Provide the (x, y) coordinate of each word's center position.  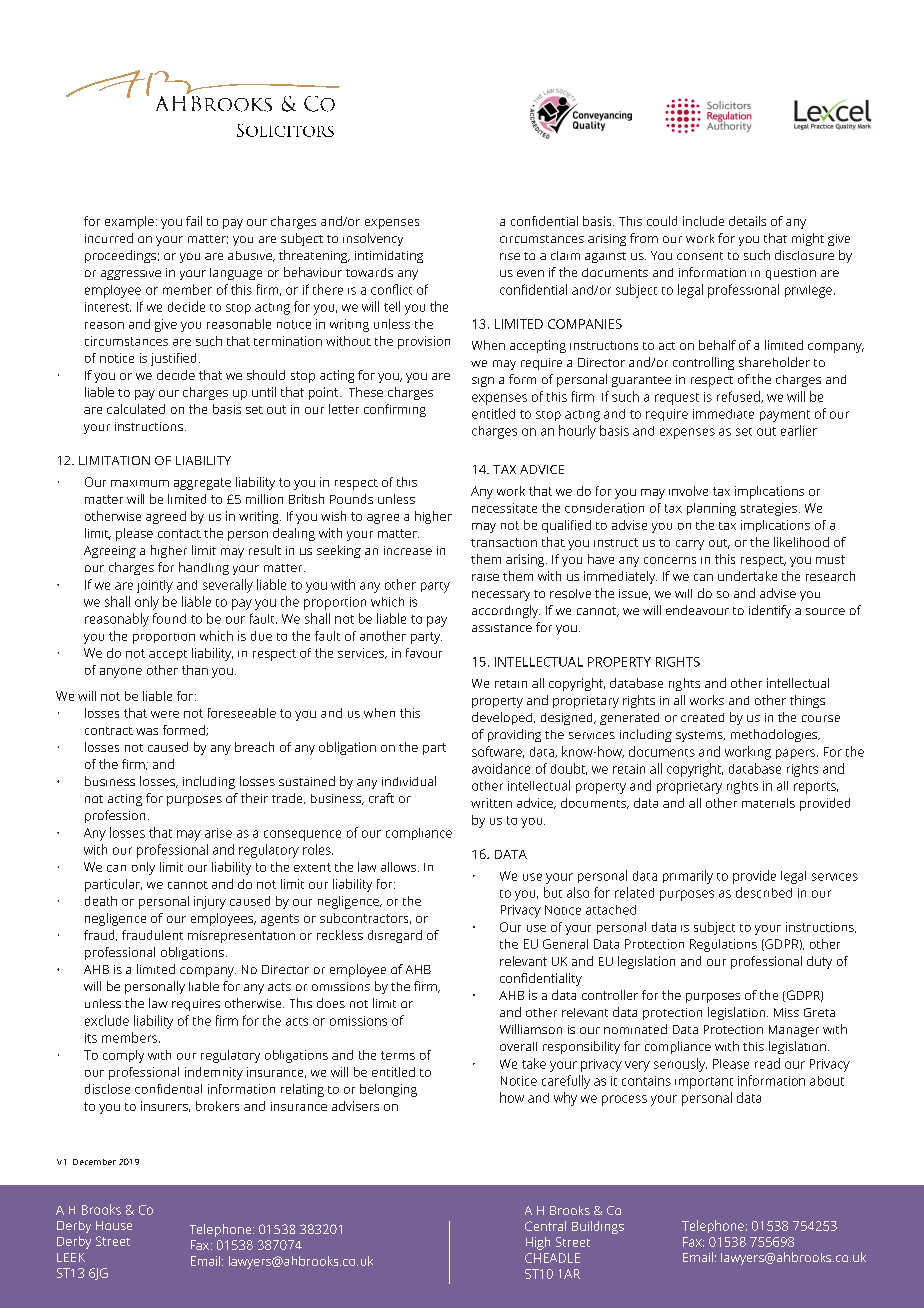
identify (770, 611)
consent (700, 256)
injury (210, 902)
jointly (155, 586)
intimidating (389, 257)
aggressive (131, 275)
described (764, 892)
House (114, 1225)
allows (400, 867)
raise (485, 577)
